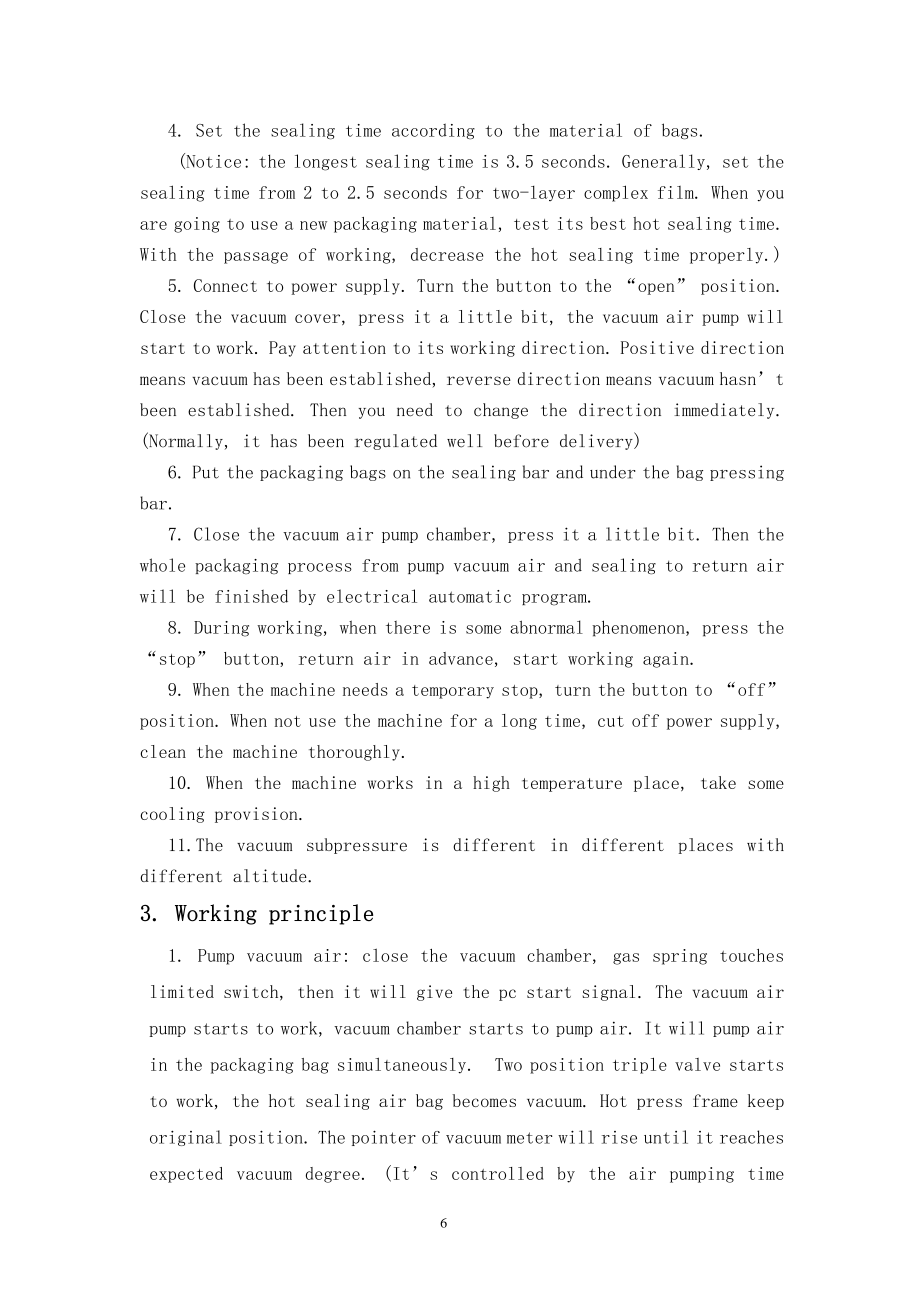  What do you see at coordinates (186, 1138) in the screenshot?
I see `original` at bounding box center [186, 1138].
